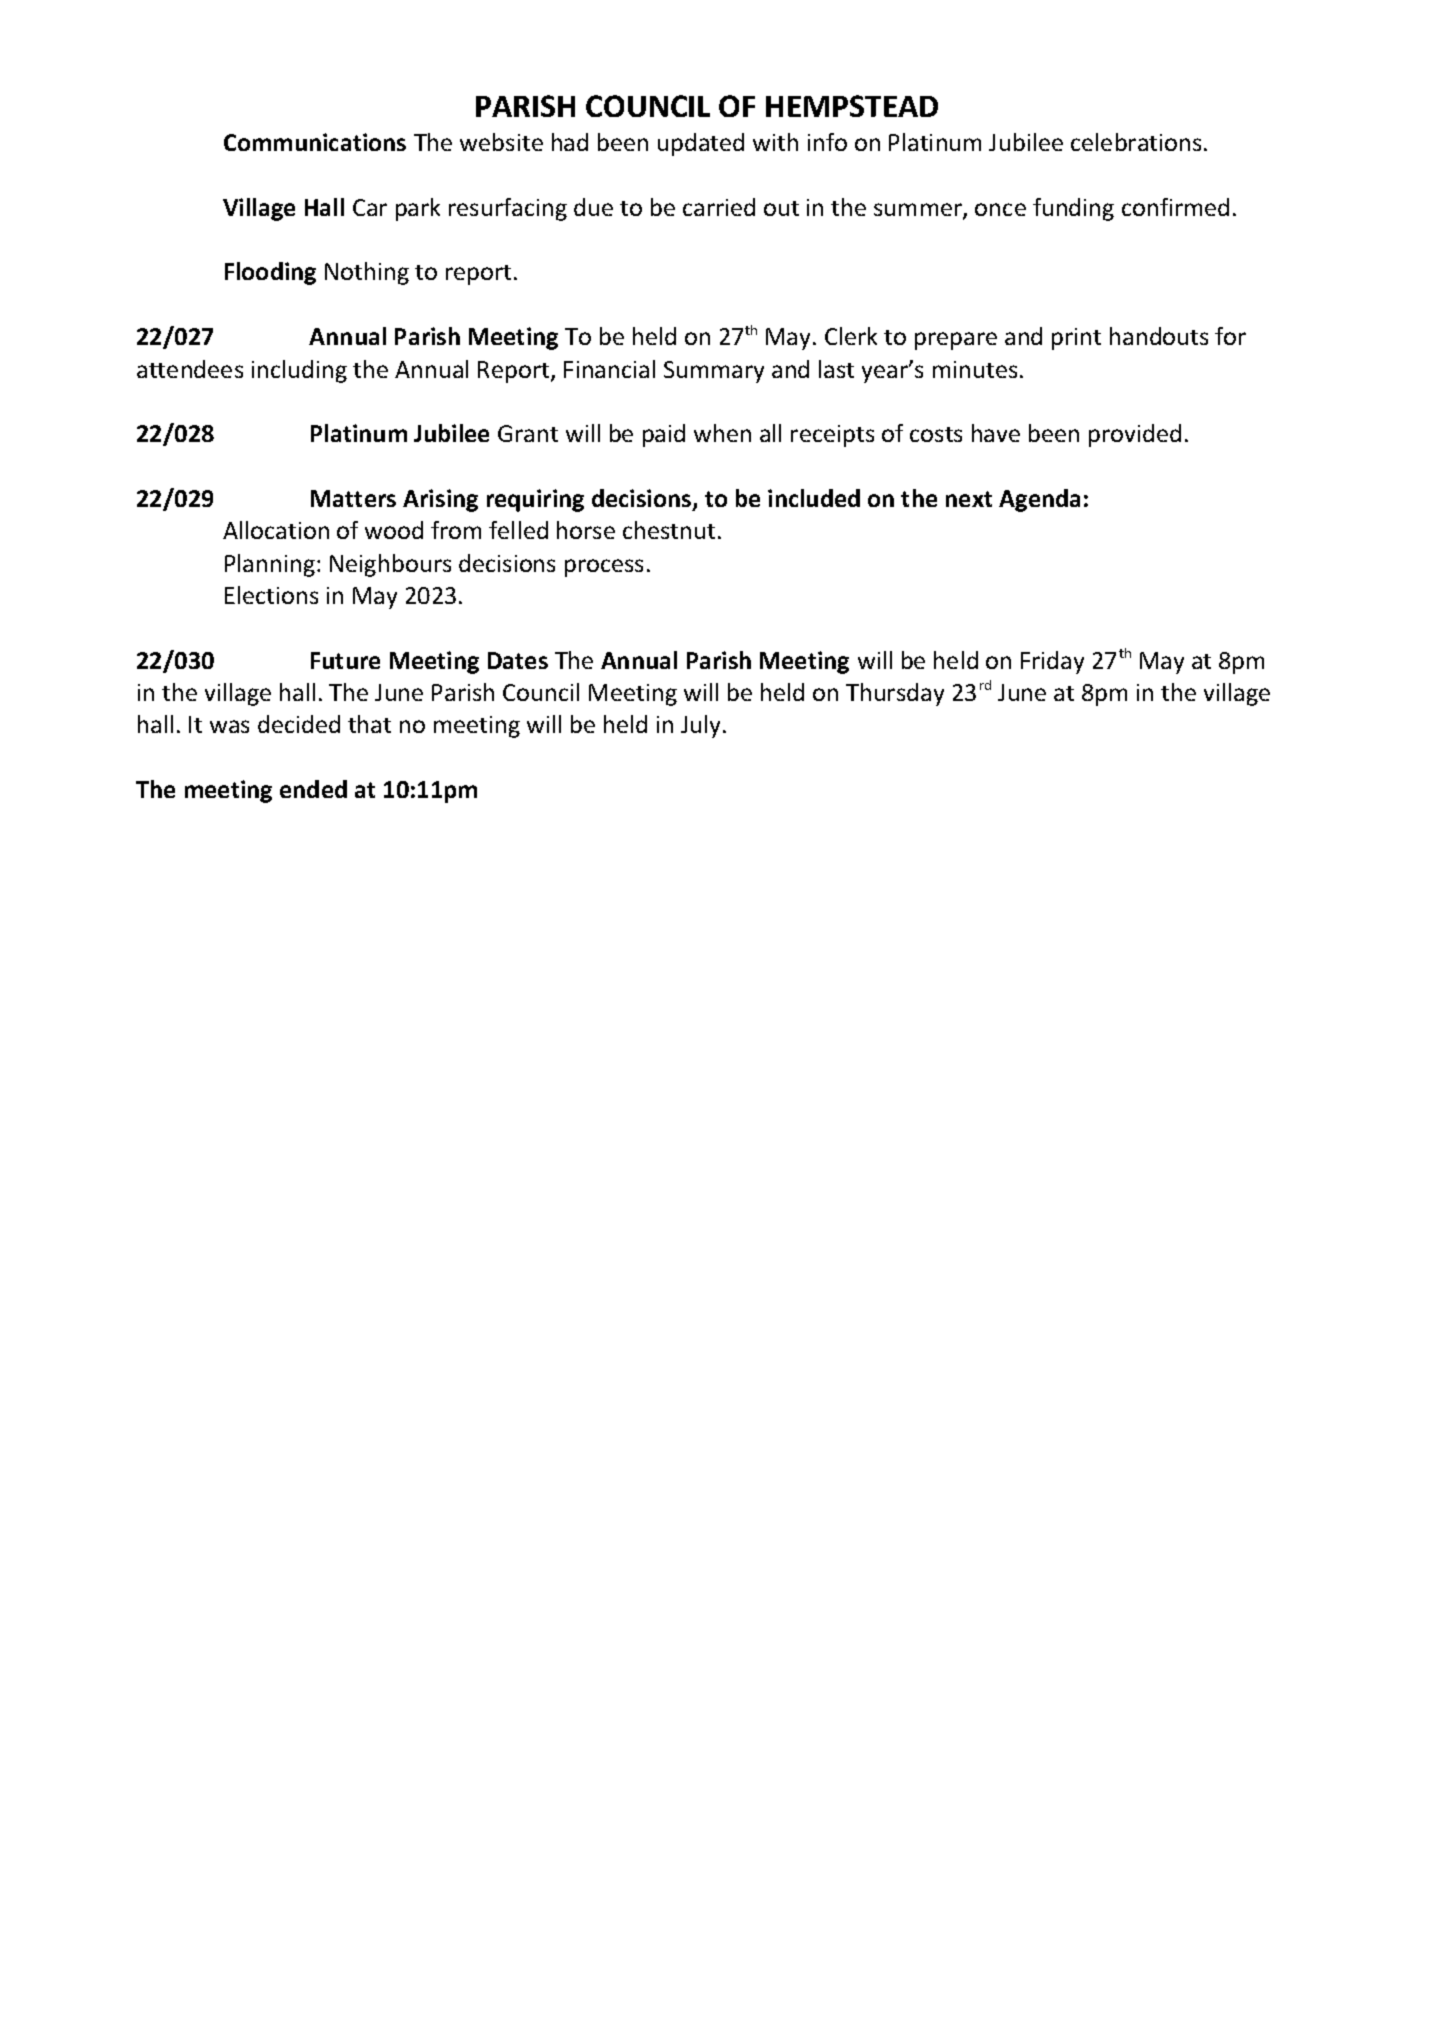 The width and height of the image is (1431, 2025). What do you see at coordinates (1039, 500) in the image?
I see `Agenda` at bounding box center [1039, 500].
